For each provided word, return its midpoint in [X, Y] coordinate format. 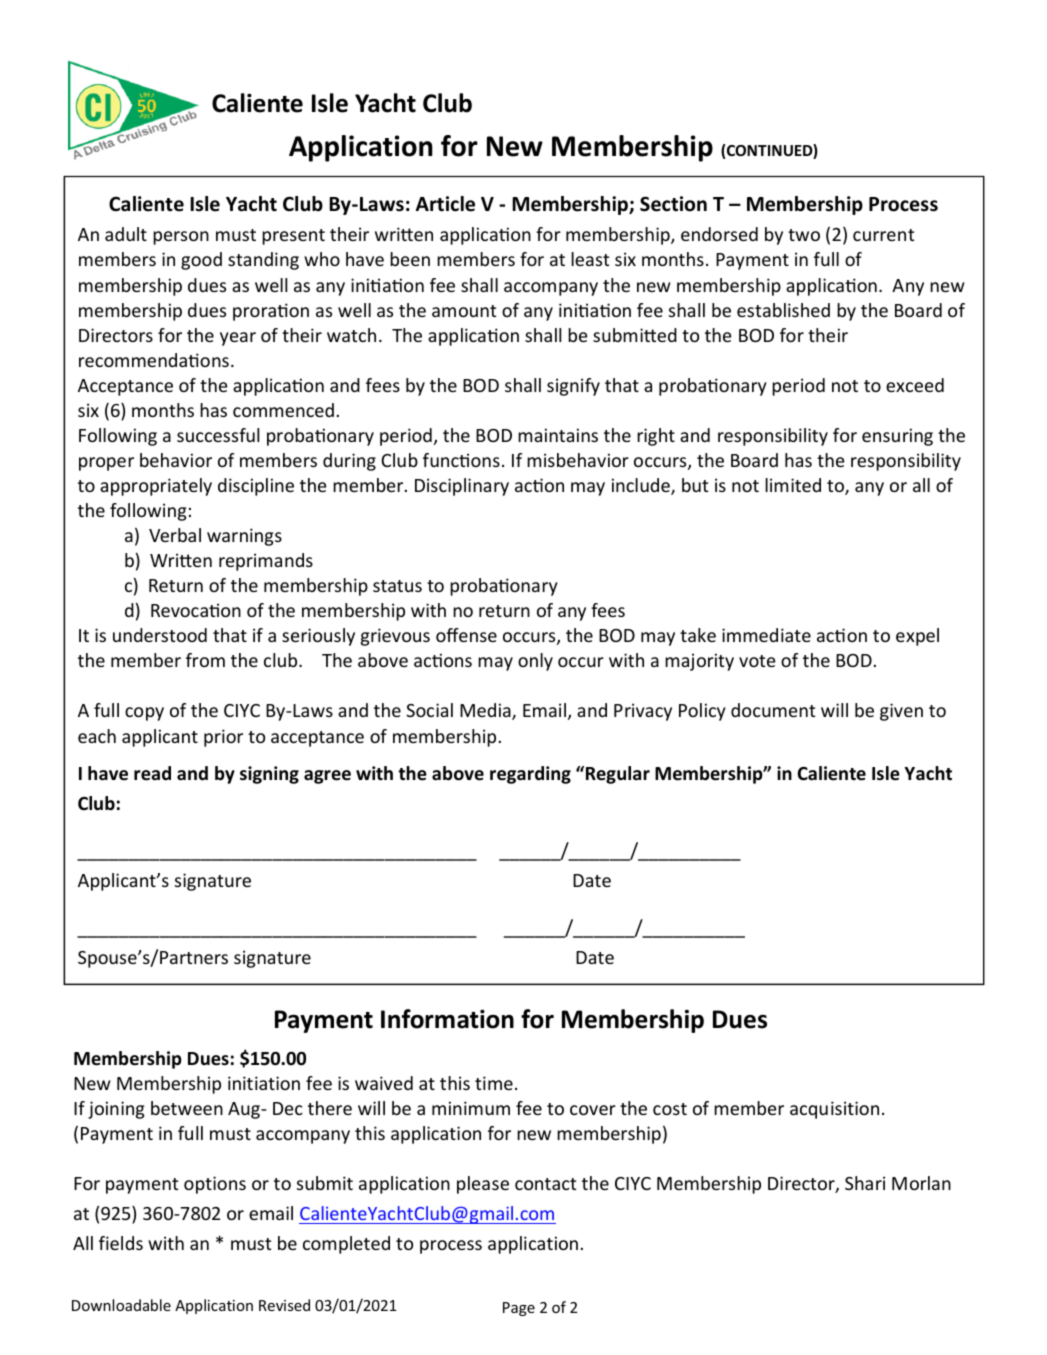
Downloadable [121, 1305]
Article [445, 204]
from [205, 660]
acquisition [834, 1110]
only [535, 662]
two [804, 235]
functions [461, 460]
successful [218, 435]
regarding [530, 775]
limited [793, 485]
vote [757, 661]
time [494, 1083]
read [152, 773]
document [773, 710]
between [187, 1108]
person [181, 238]
